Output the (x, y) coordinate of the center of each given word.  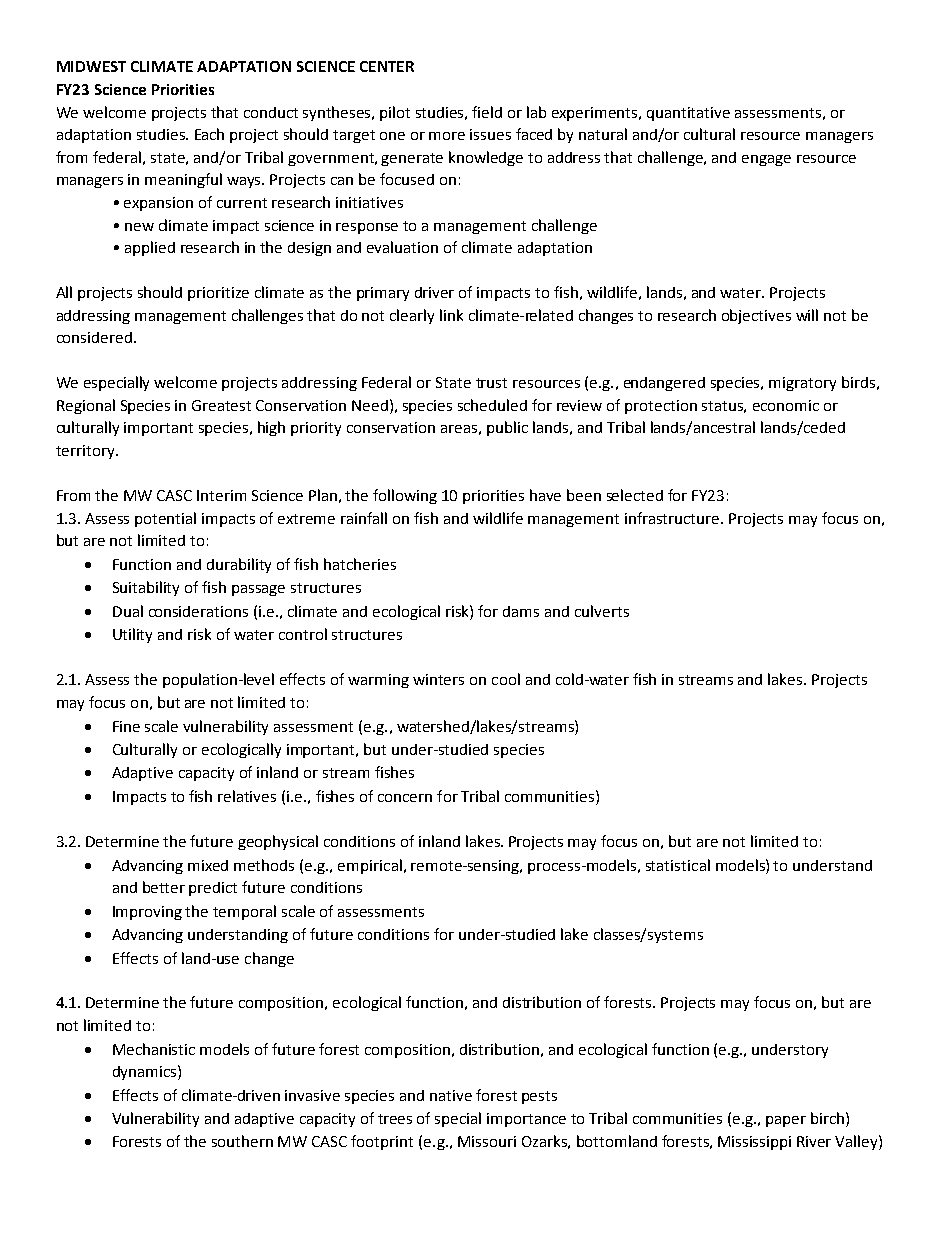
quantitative (688, 114)
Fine (126, 726)
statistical (678, 865)
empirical (370, 866)
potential (165, 519)
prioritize (218, 294)
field (487, 112)
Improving (147, 913)
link (451, 315)
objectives (756, 316)
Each (209, 134)
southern (242, 1141)
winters (438, 679)
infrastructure (673, 518)
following (405, 496)
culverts (602, 611)
